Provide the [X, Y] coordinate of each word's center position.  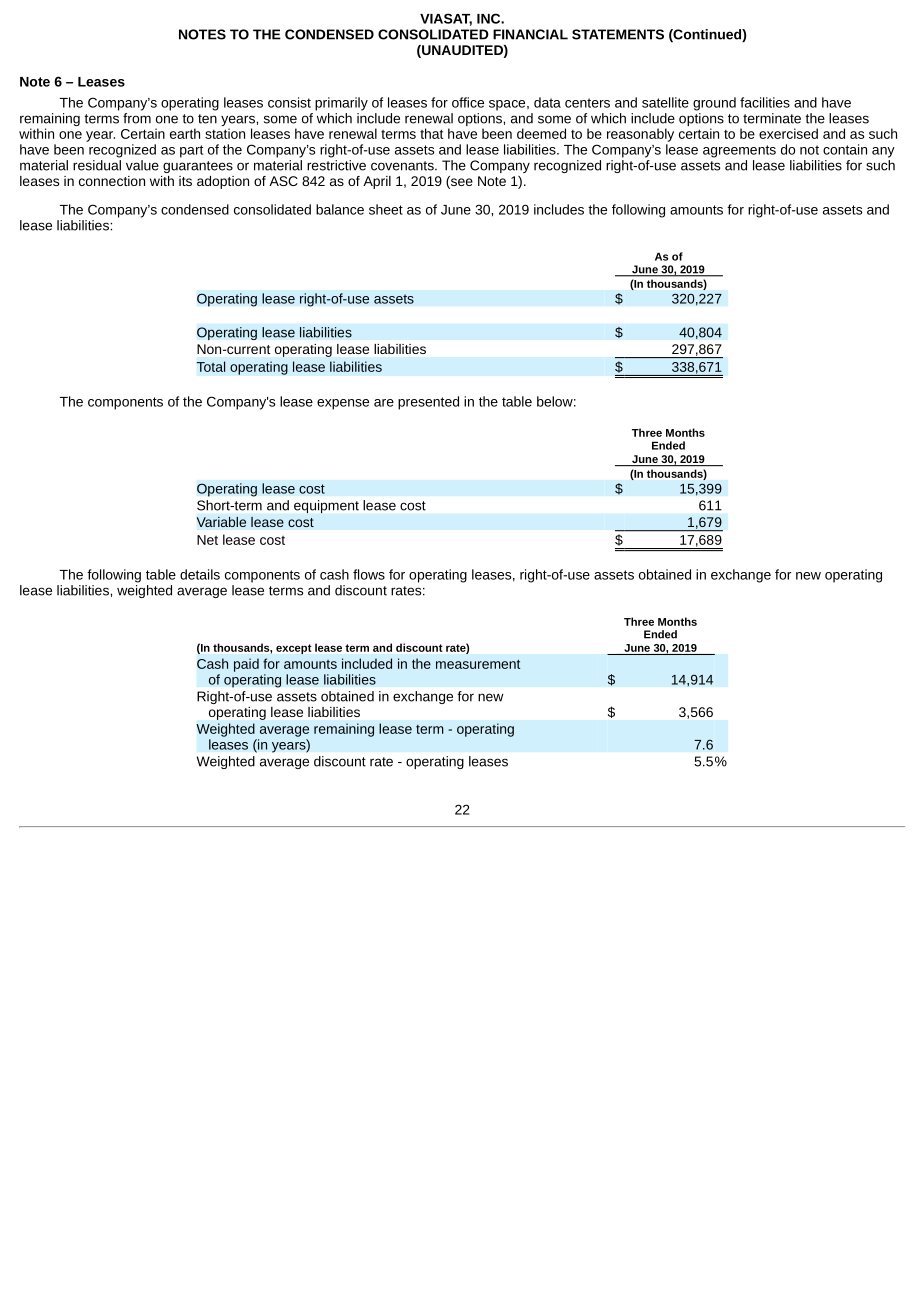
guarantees [198, 167]
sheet [386, 209]
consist [289, 102]
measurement [478, 664]
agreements [739, 151]
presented [428, 403]
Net [207, 540]
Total [211, 366]
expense [343, 404]
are [384, 403]
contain [845, 149]
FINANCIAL [530, 34]
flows [369, 574]
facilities [765, 102]
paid [246, 665]
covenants [403, 166]
